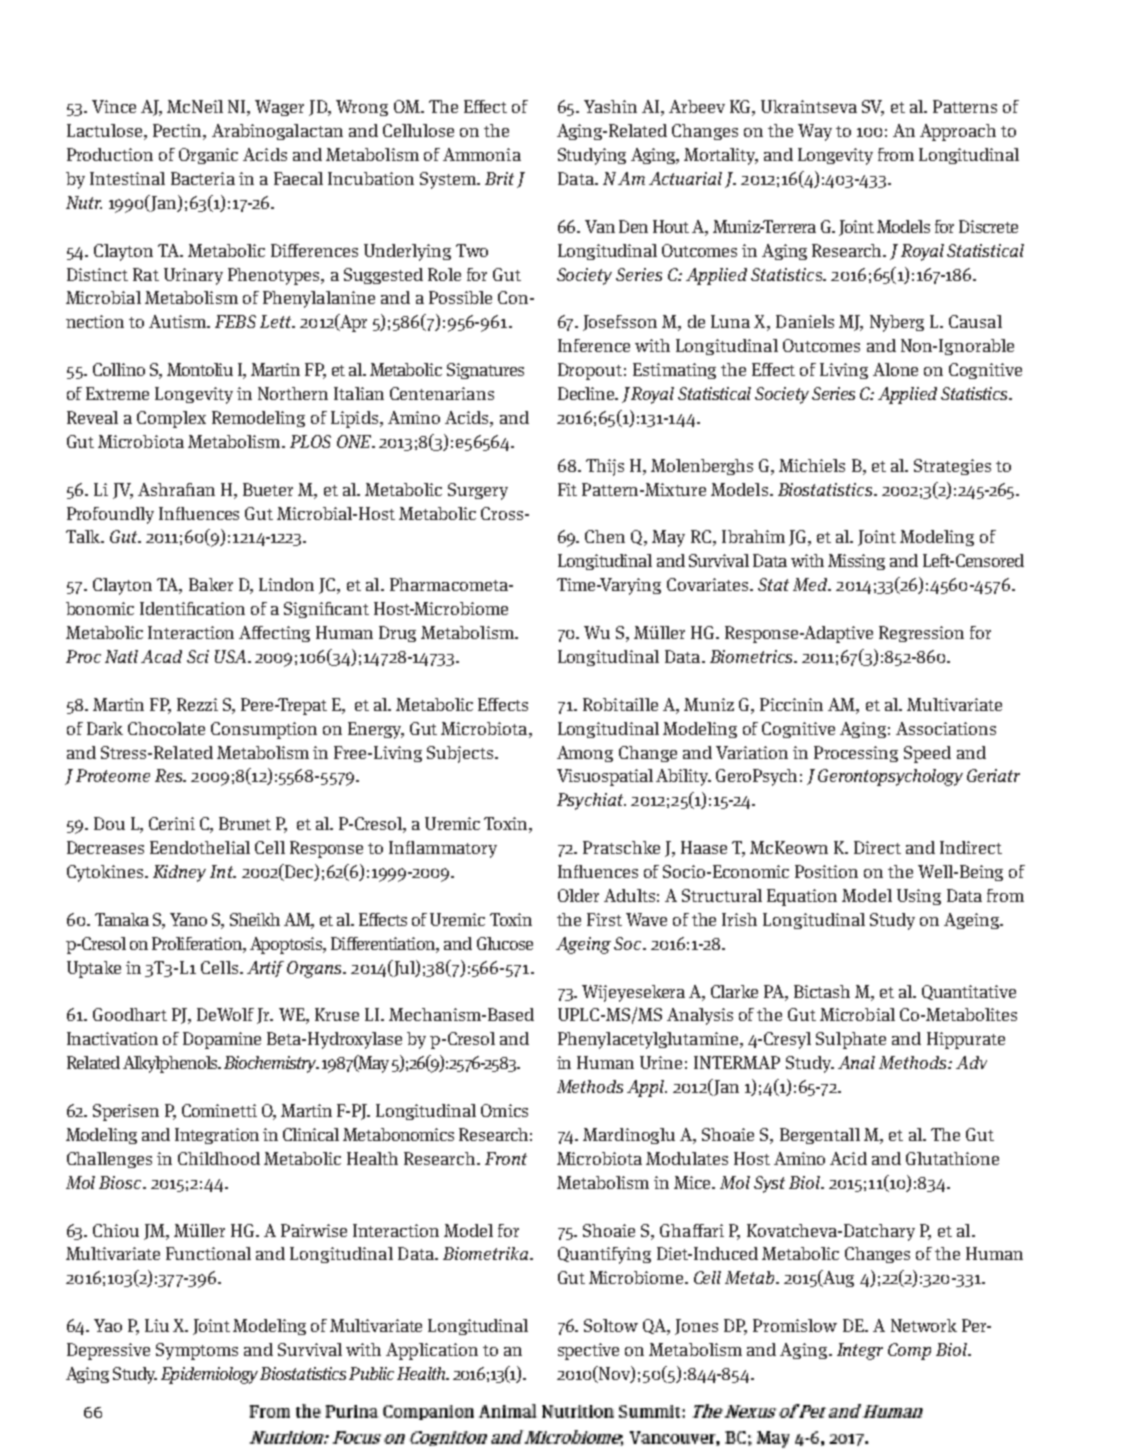 The width and height of the screenshot is (1125, 1456). I want to click on Organic, so click(208, 156).
